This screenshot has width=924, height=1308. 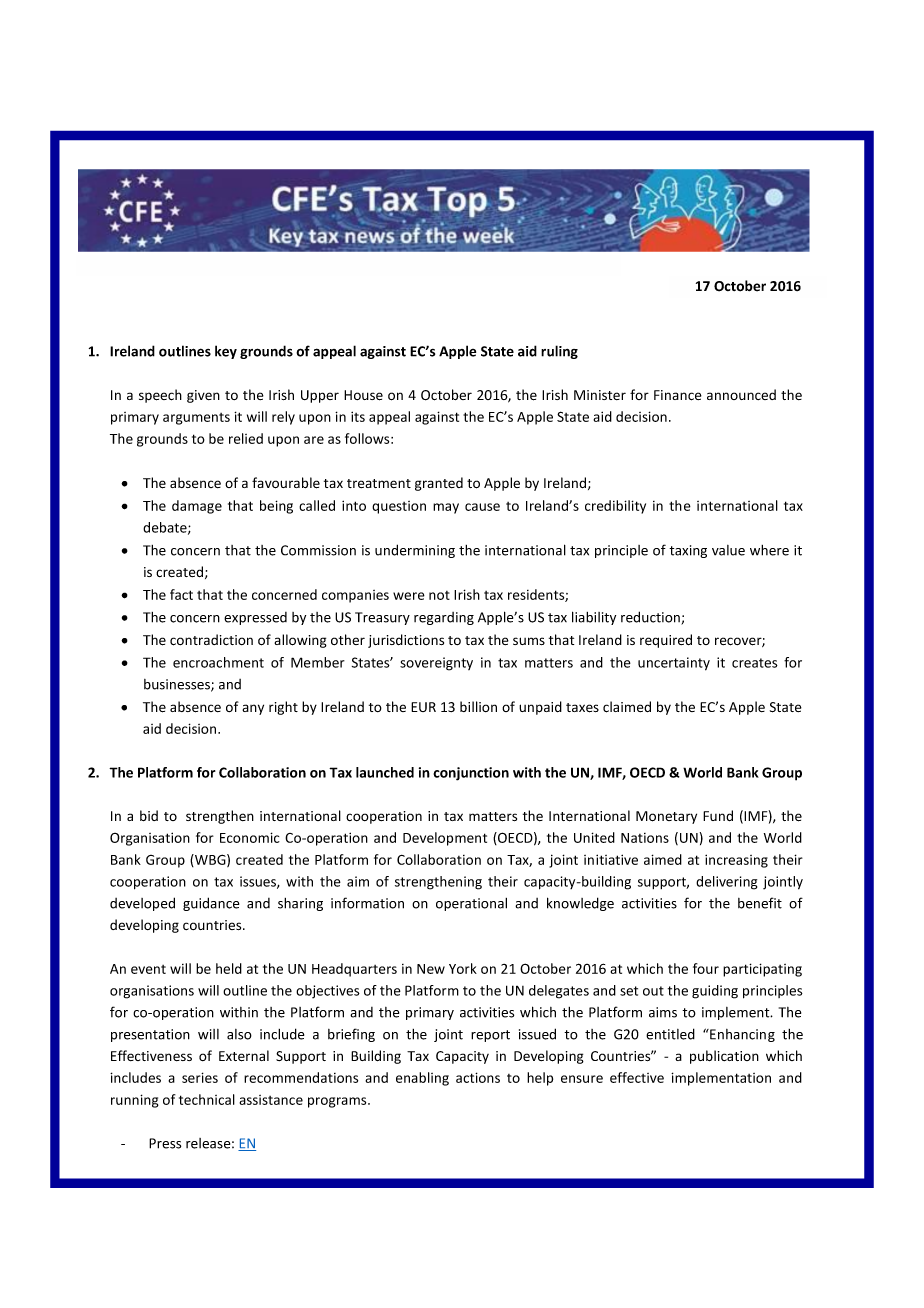 What do you see at coordinates (200, 1077) in the screenshot?
I see `series` at bounding box center [200, 1077].
